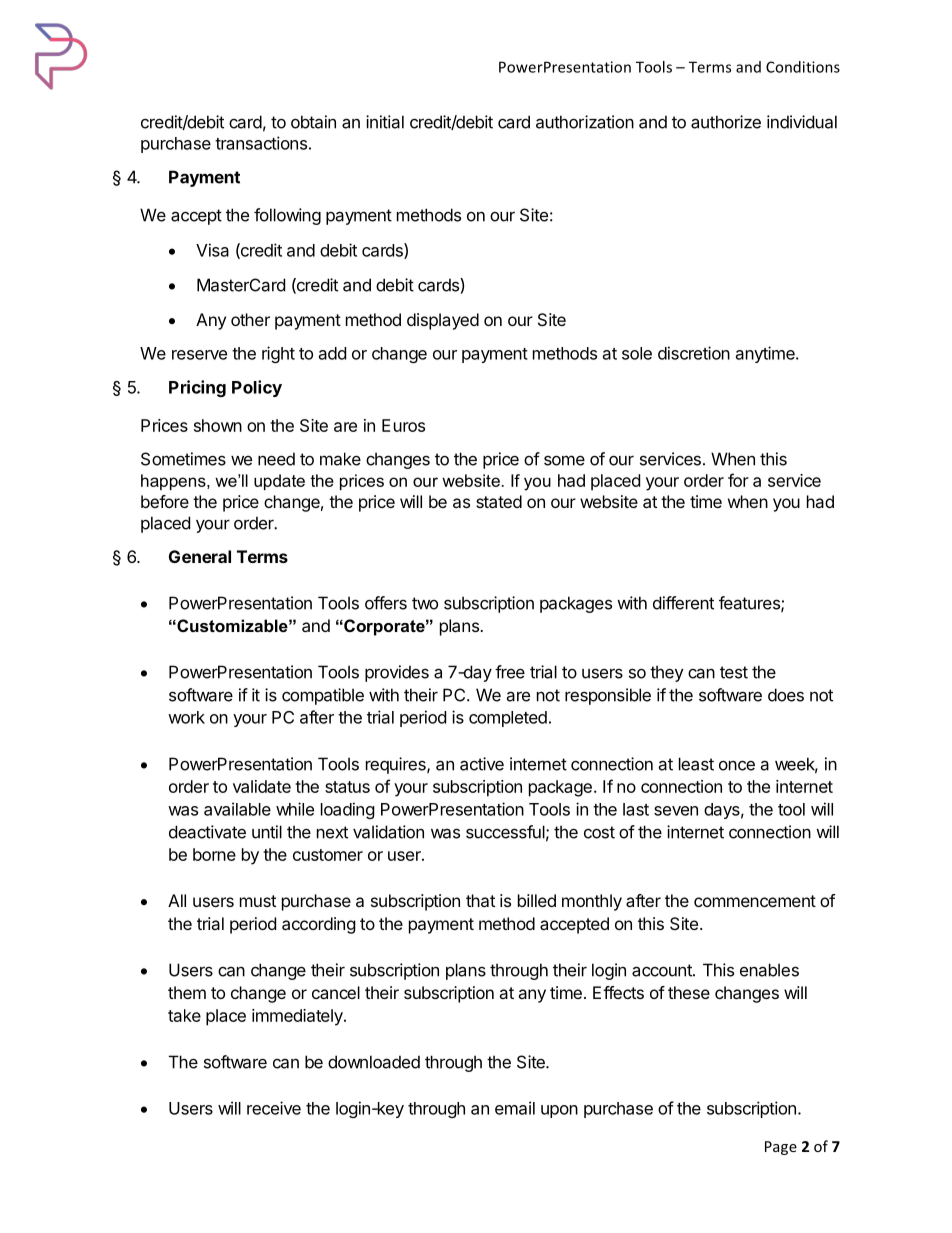 Image resolution: width=952 pixels, height=1233 pixels. Describe the element at coordinates (200, 556) in the screenshot. I see `General` at that location.
